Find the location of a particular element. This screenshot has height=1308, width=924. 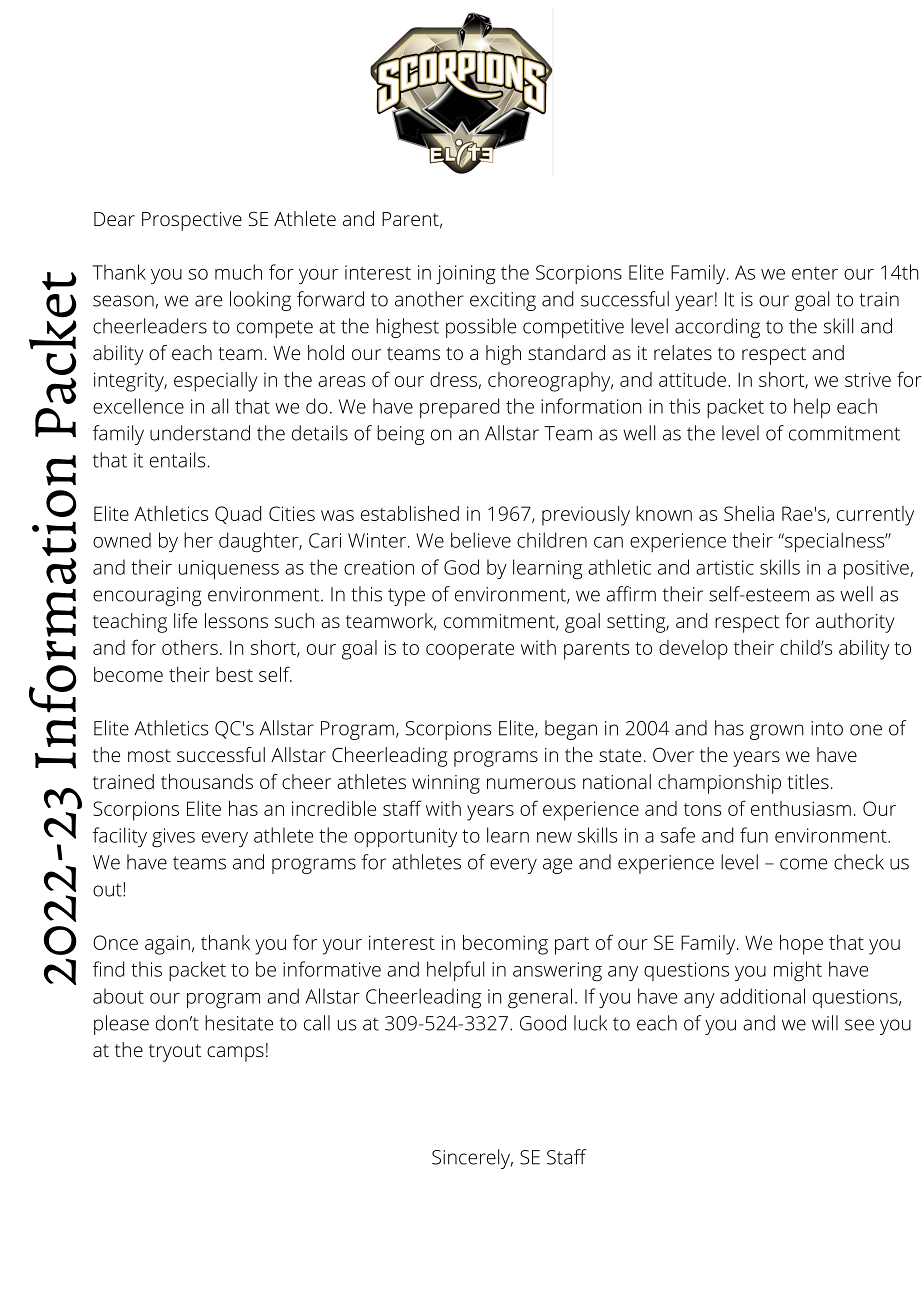

gives is located at coordinates (173, 838).
